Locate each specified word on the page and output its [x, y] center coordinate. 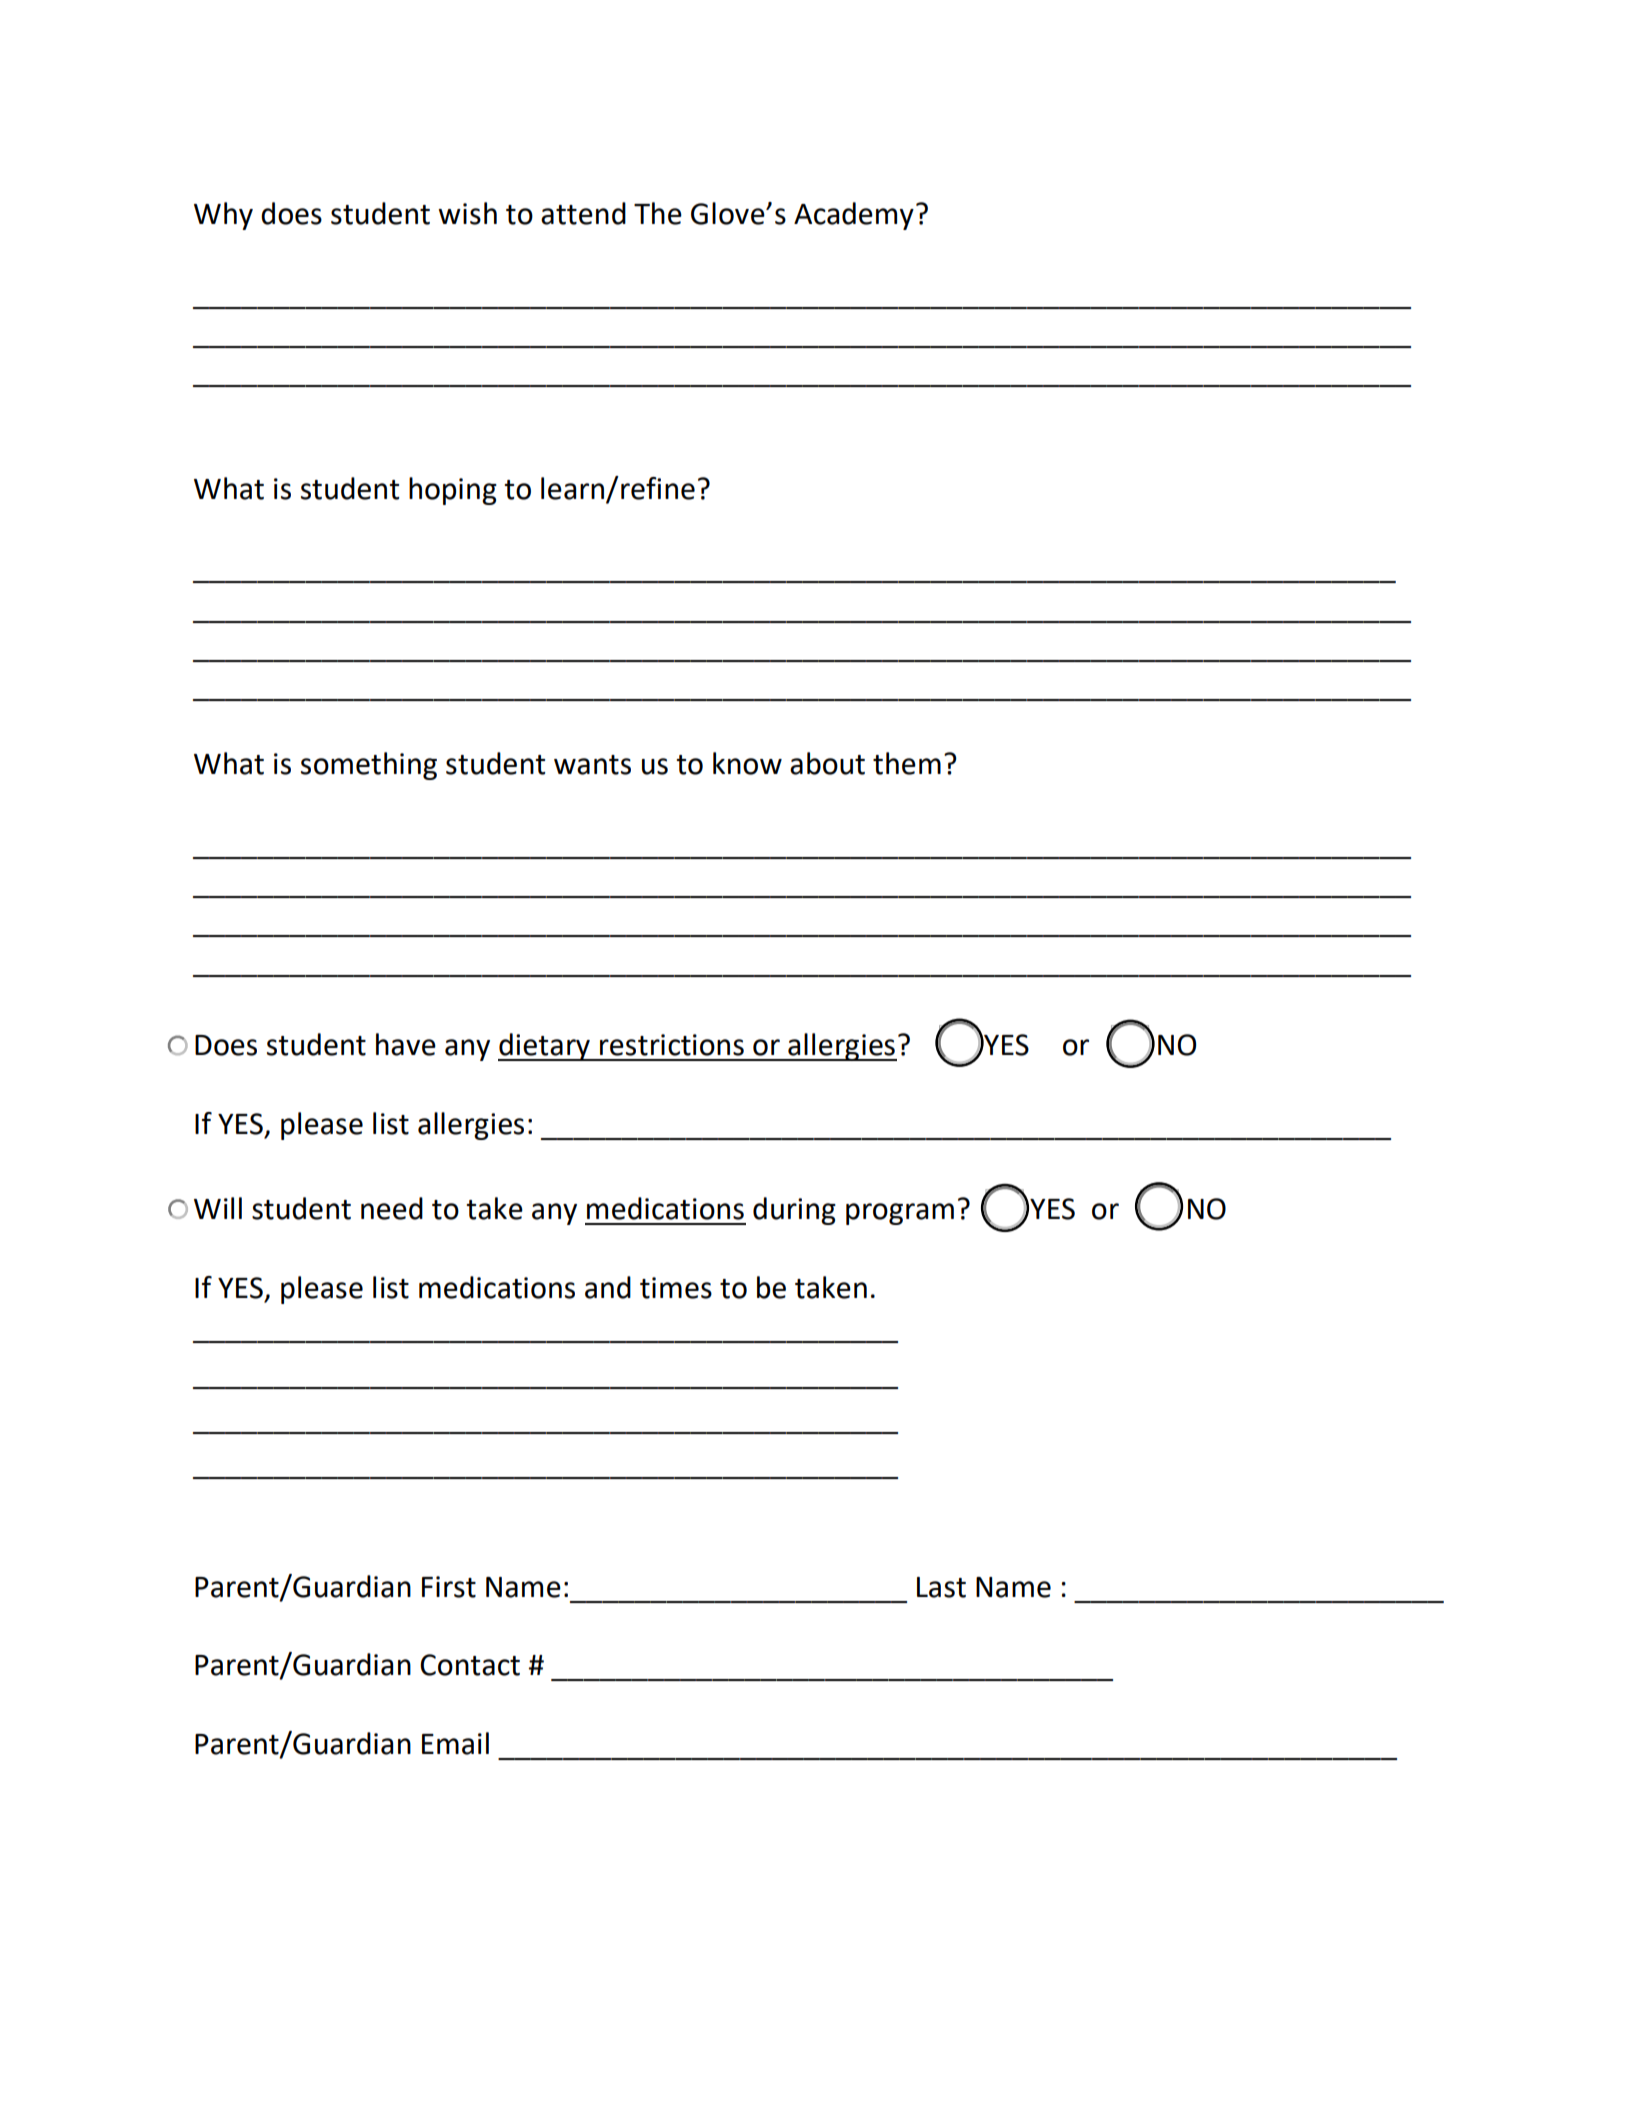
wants [592, 765]
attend [583, 213]
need [392, 1208]
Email [455, 1743]
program [900, 1214]
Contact [470, 1665]
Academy [854, 216]
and [608, 1287]
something [369, 766]
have [406, 1044]
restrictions [672, 1045]
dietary [545, 1047]
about [827, 763]
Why [223, 216]
